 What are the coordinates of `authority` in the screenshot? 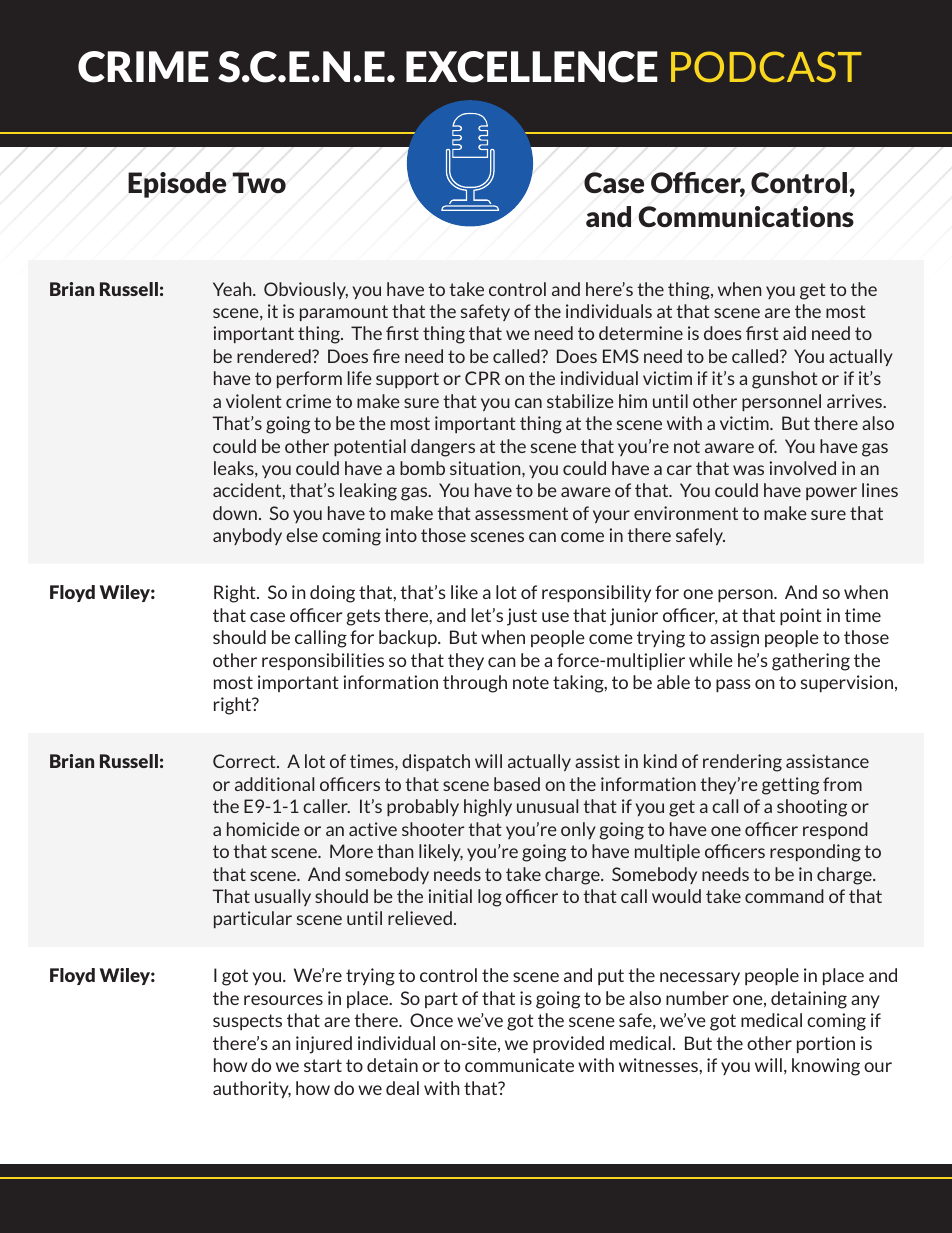 It's located at (252, 1089).
